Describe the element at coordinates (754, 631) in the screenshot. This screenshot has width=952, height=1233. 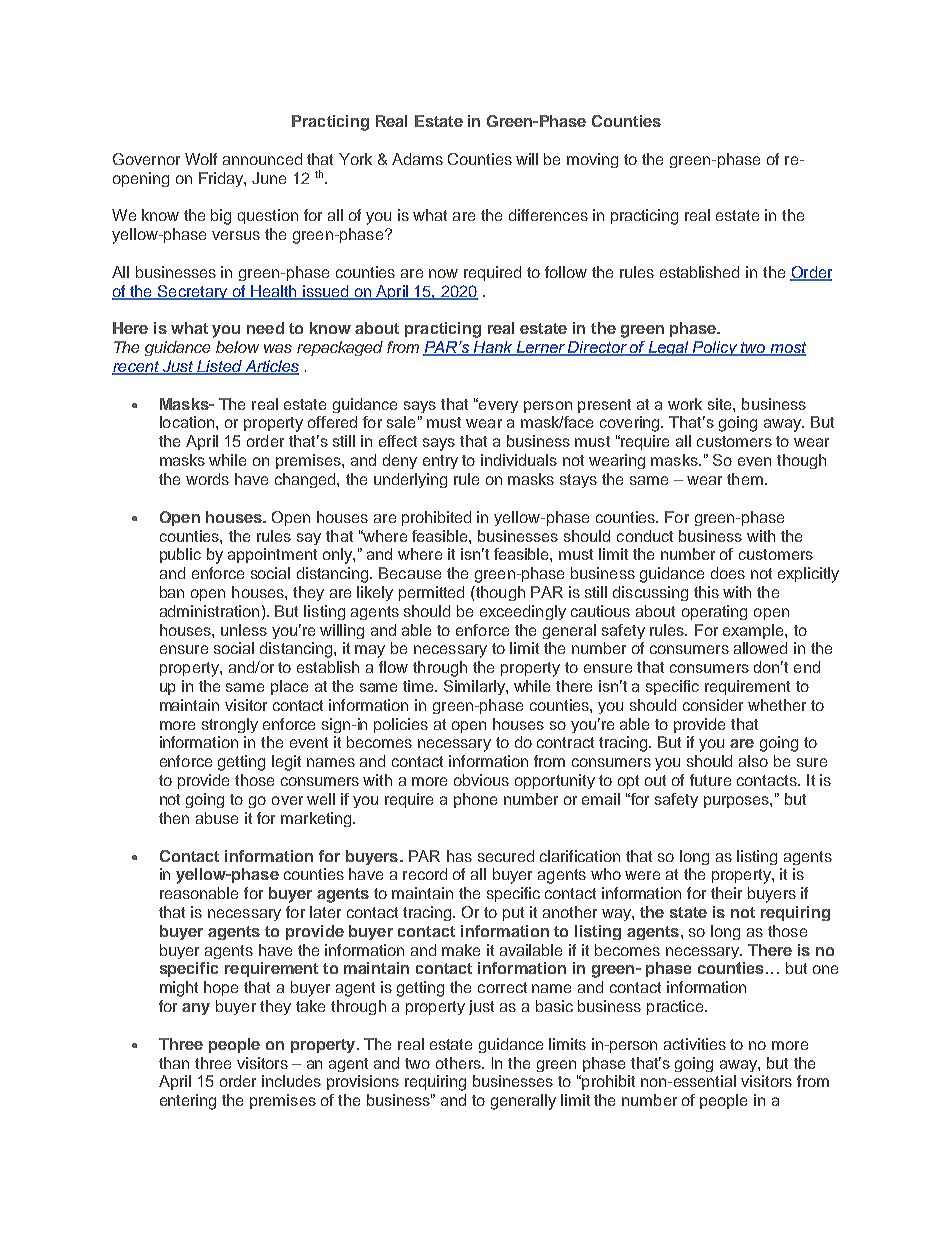
I see `example` at that location.
